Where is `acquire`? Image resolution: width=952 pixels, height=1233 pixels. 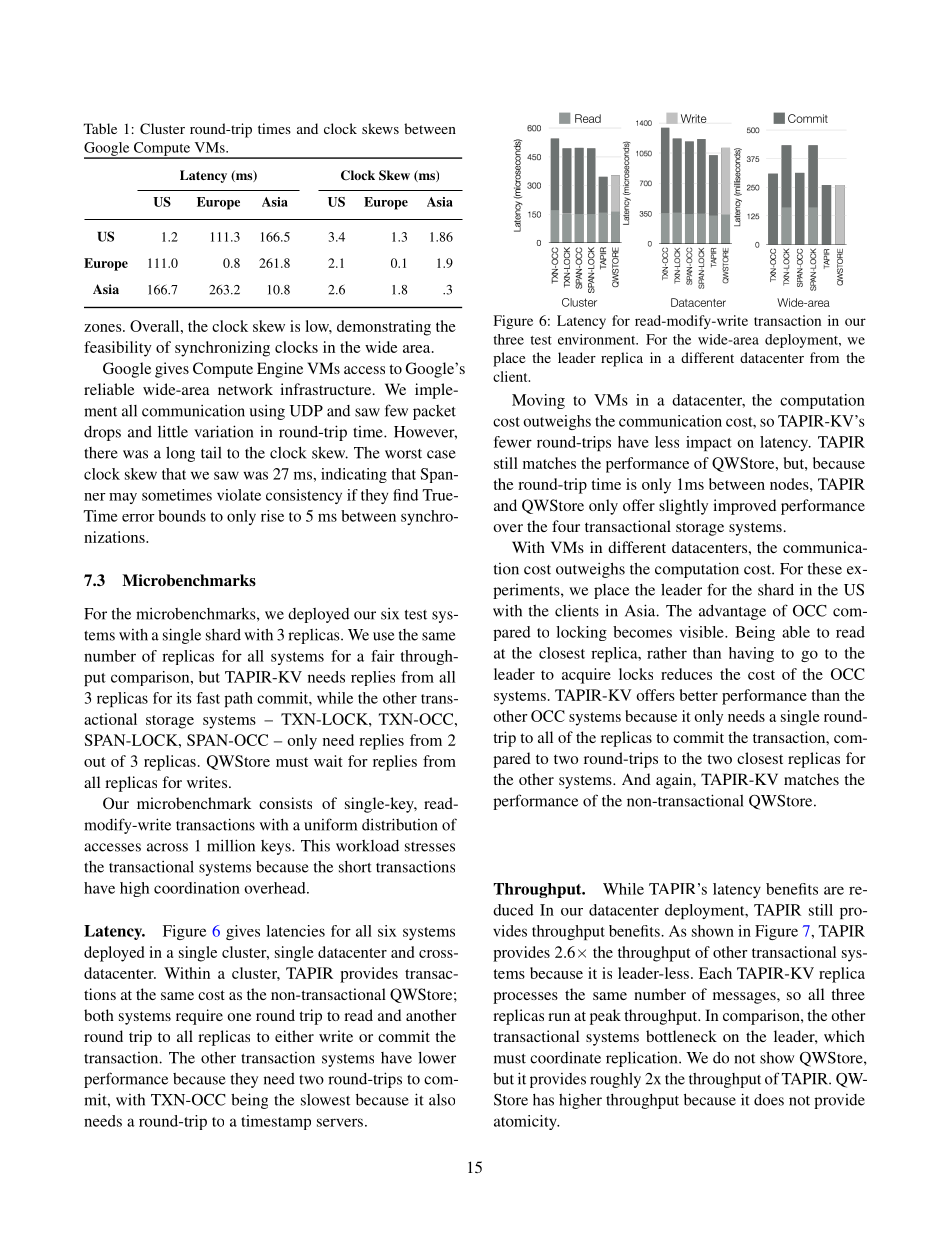 acquire is located at coordinates (586, 676).
